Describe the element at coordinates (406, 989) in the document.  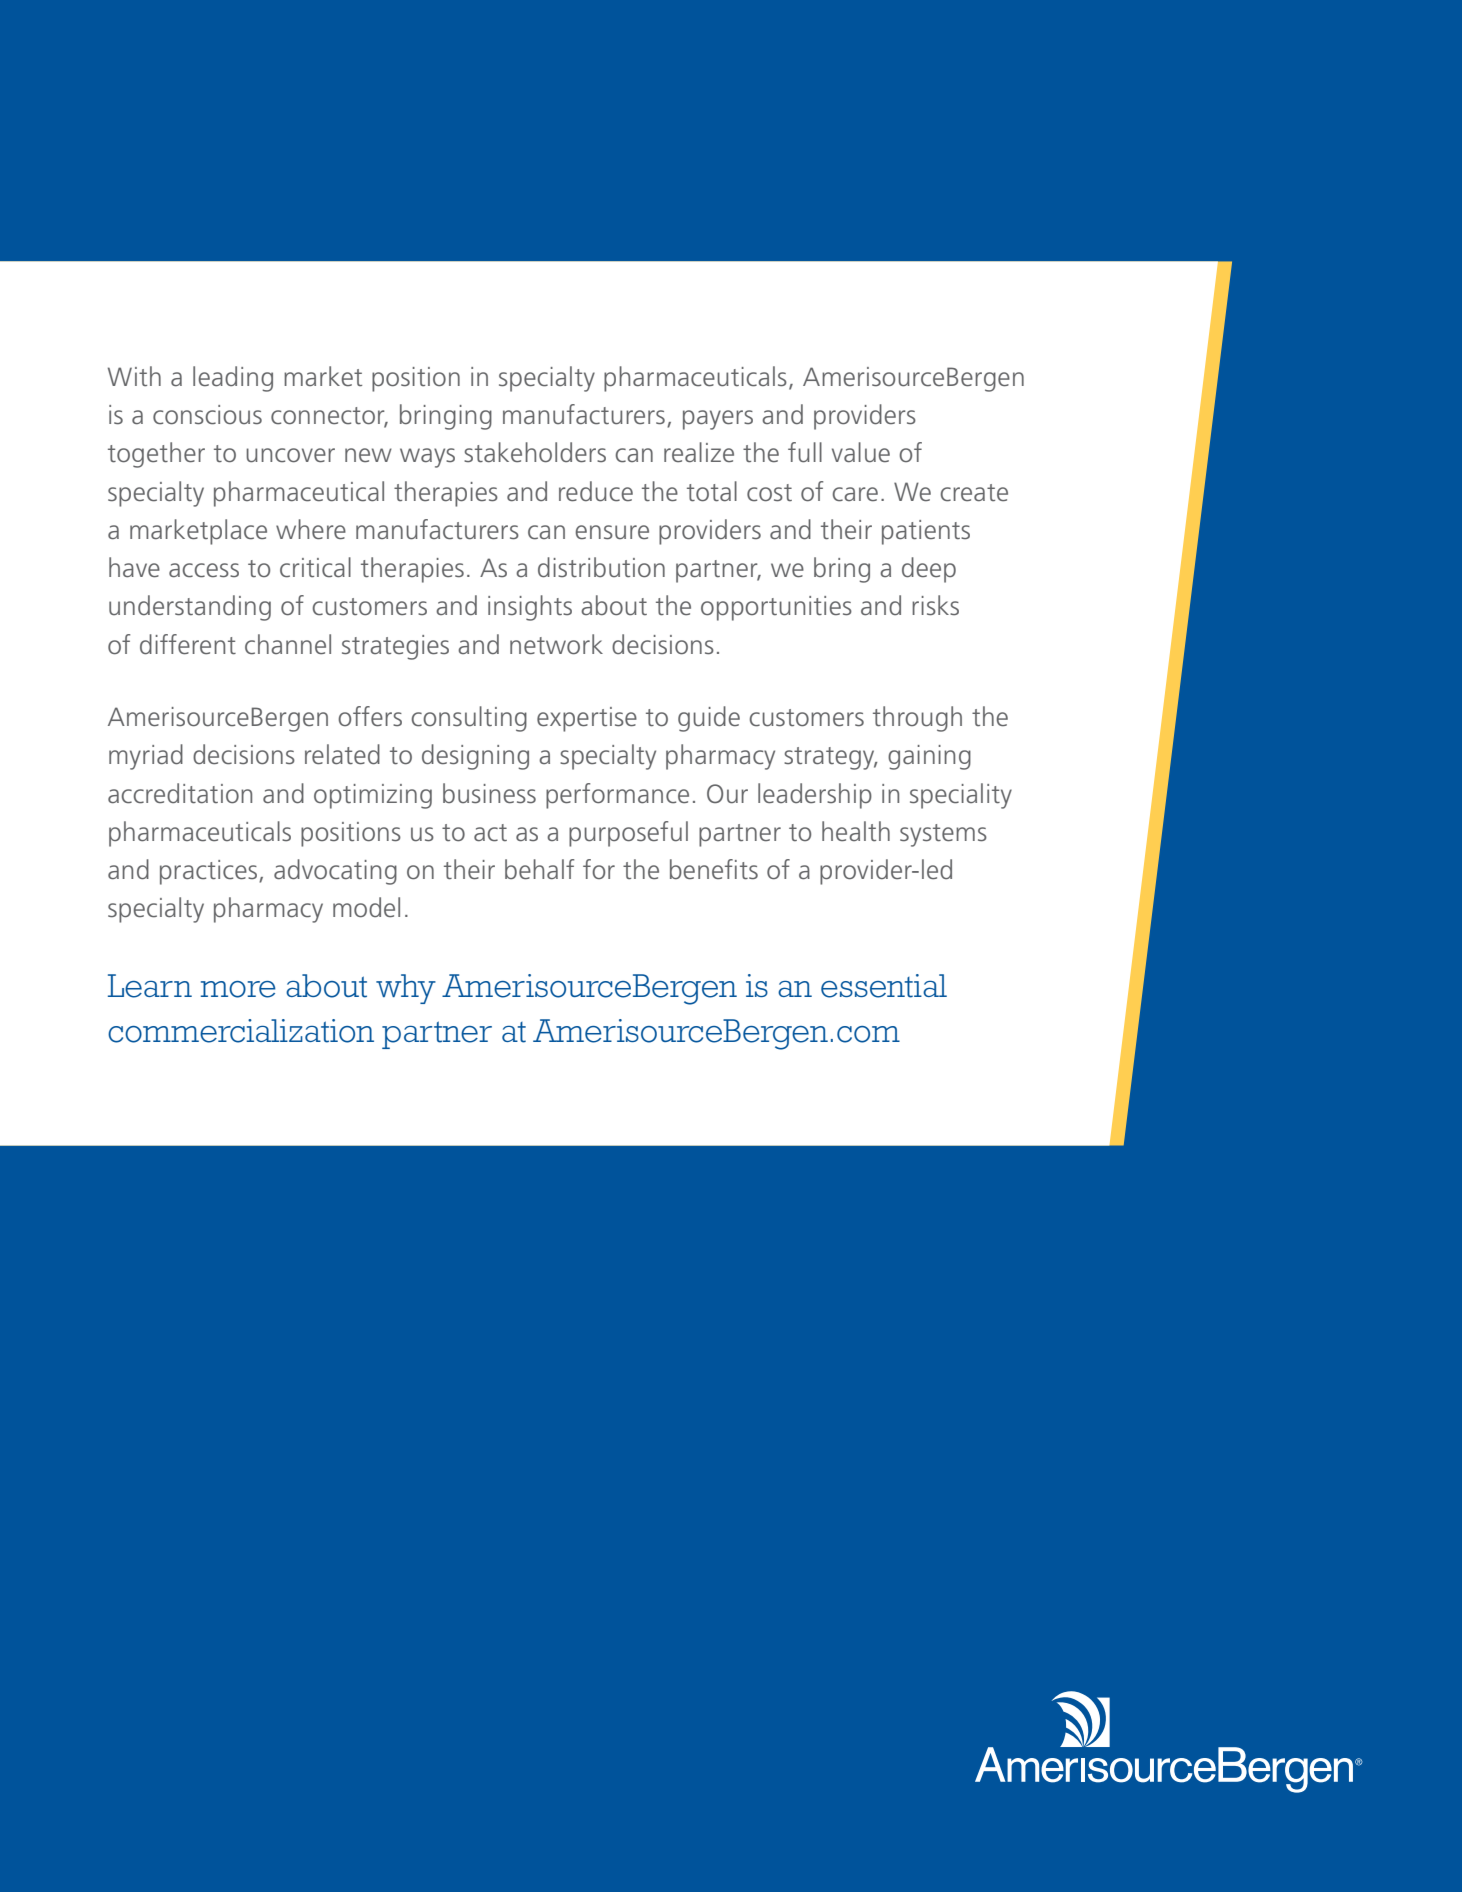
I see `why` at that location.
